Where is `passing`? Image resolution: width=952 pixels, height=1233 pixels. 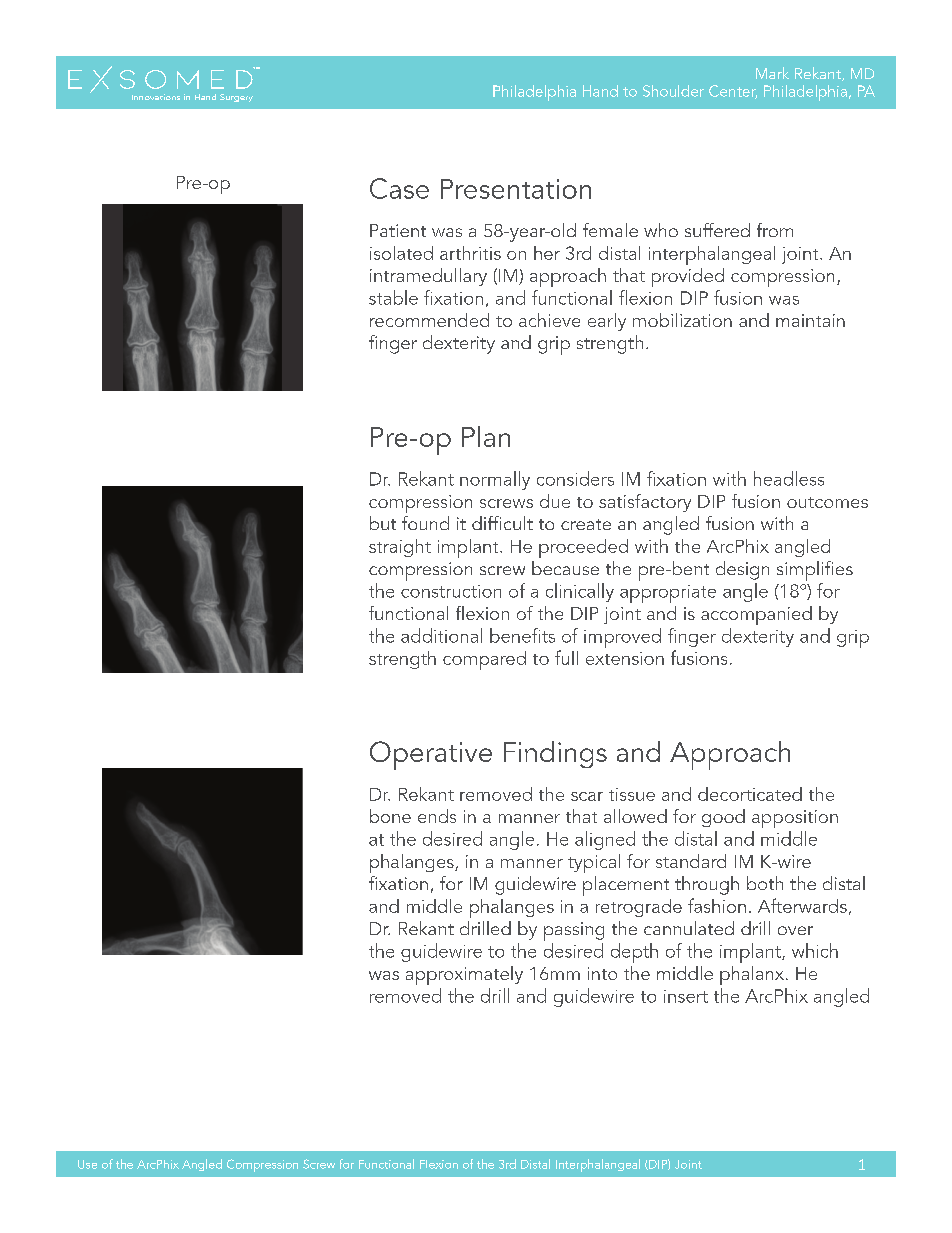 passing is located at coordinates (574, 931).
